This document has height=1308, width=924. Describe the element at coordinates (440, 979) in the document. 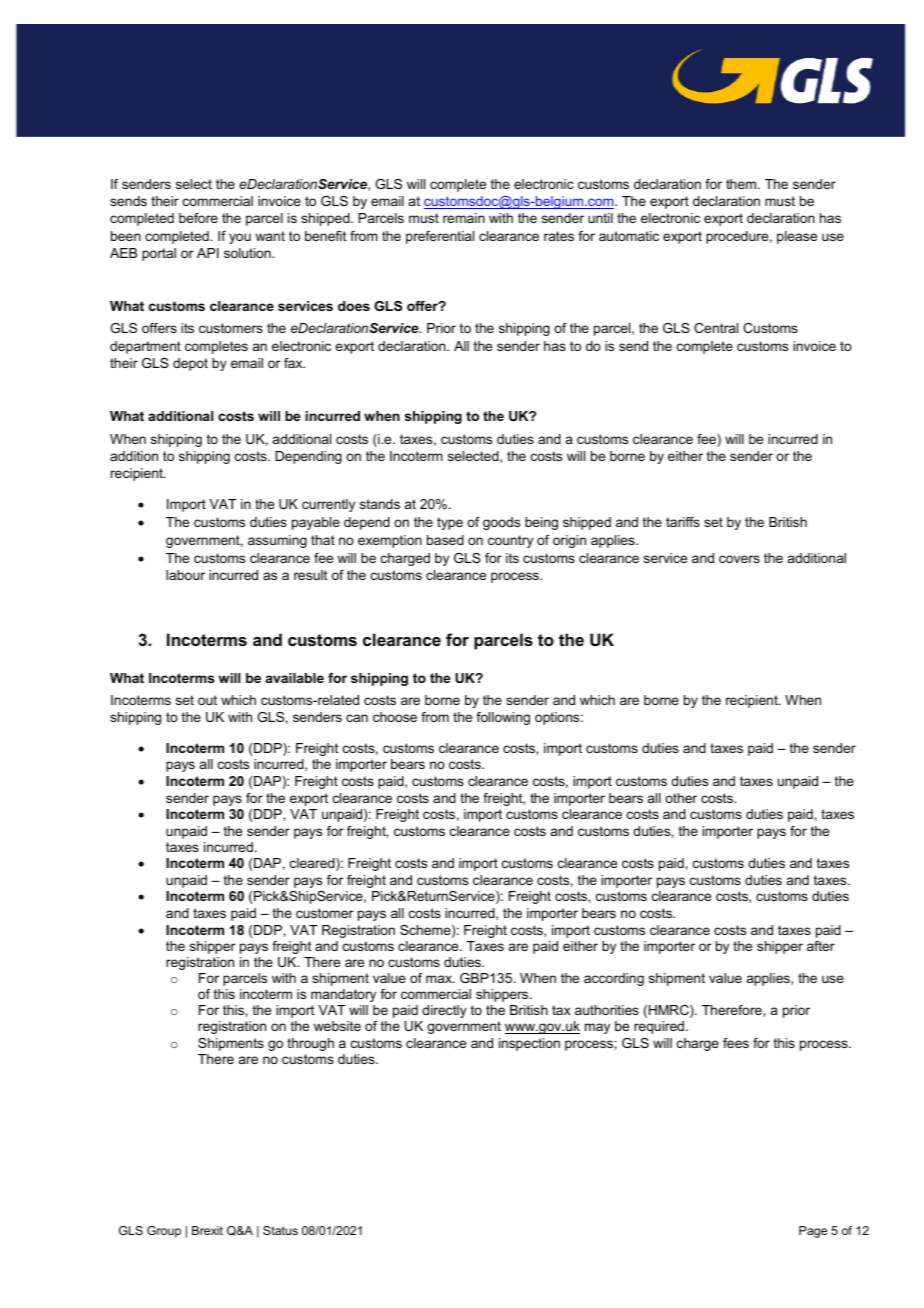

I see `max` at that location.
